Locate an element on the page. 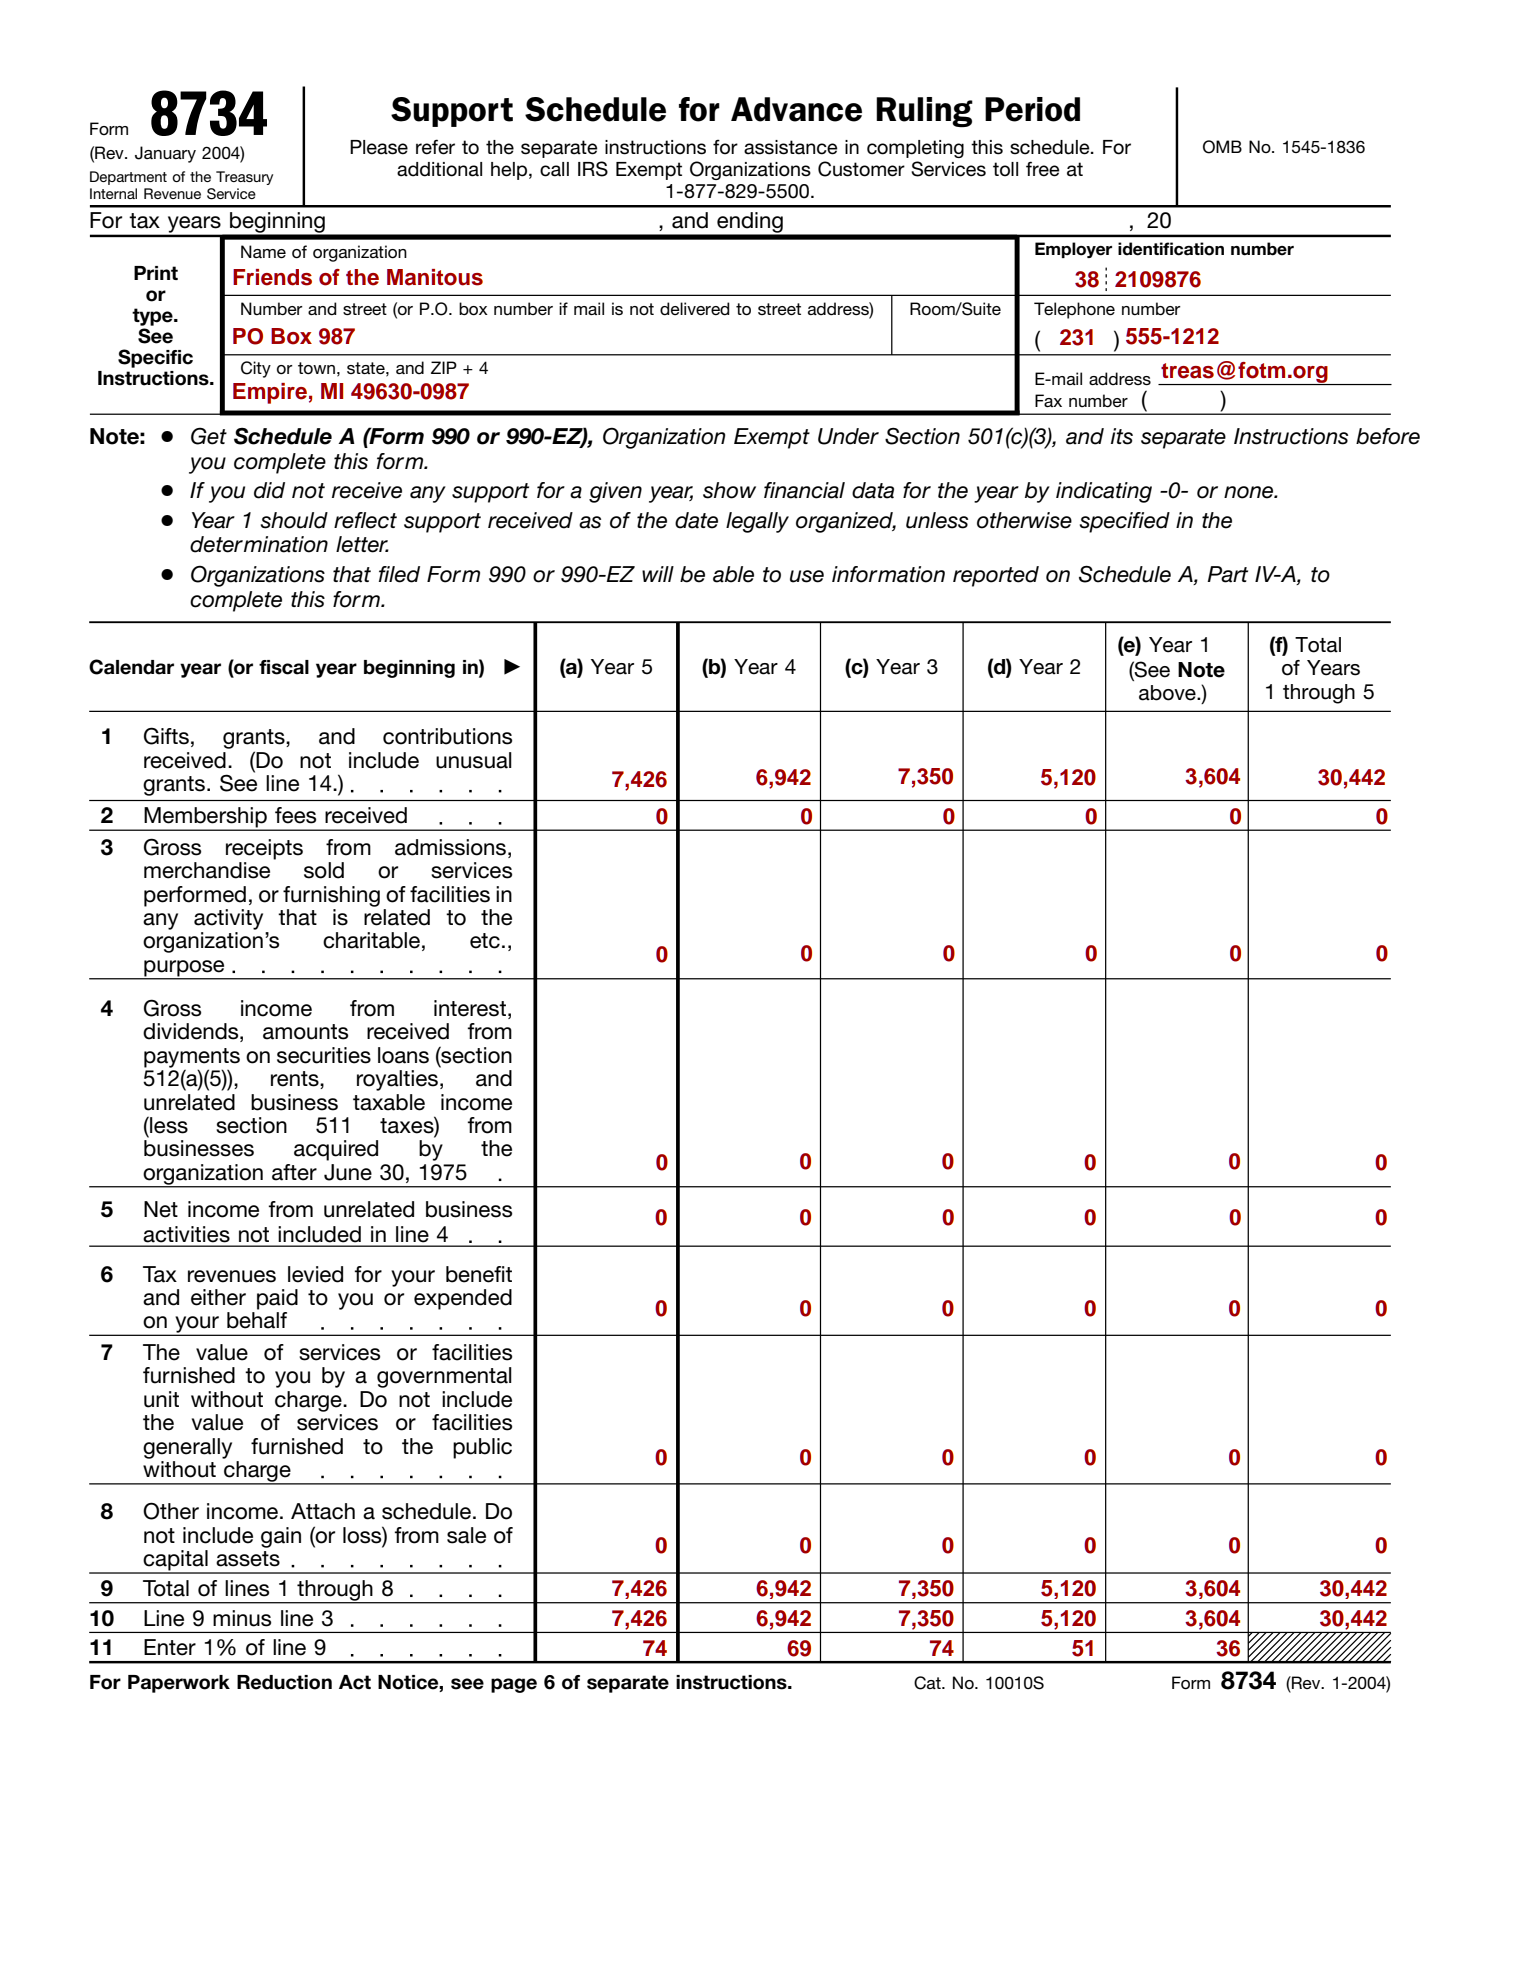 This page has height=1961, width=1515. Treasury is located at coordinates (244, 178).
